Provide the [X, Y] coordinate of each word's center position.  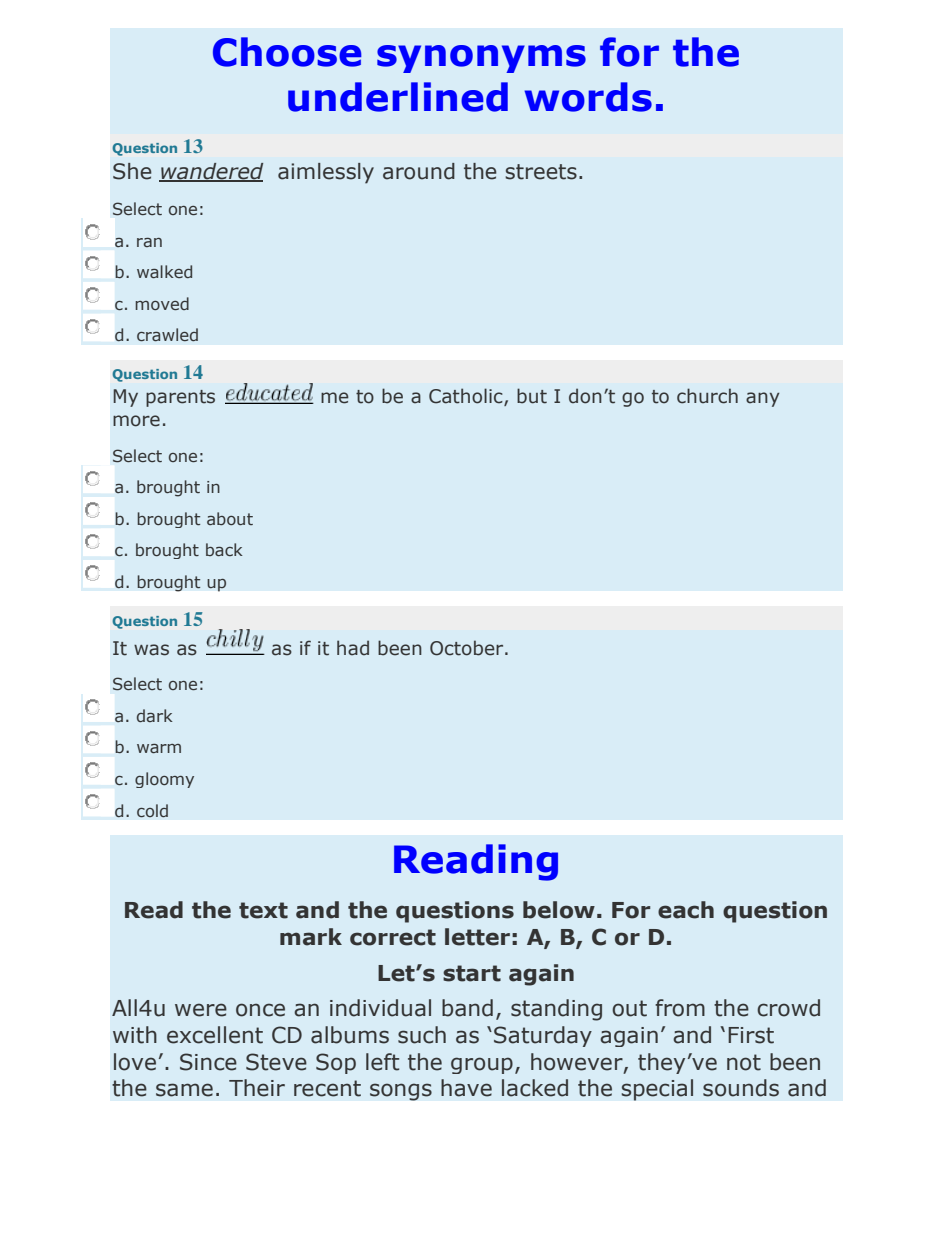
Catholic [467, 397]
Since [208, 1062]
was [151, 650]
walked [164, 271]
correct [393, 937]
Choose [287, 52]
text [263, 910]
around [419, 171]
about [230, 518]
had [353, 648]
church [707, 396]
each [686, 910]
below [559, 910]
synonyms [481, 59]
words [588, 97]
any [763, 399]
